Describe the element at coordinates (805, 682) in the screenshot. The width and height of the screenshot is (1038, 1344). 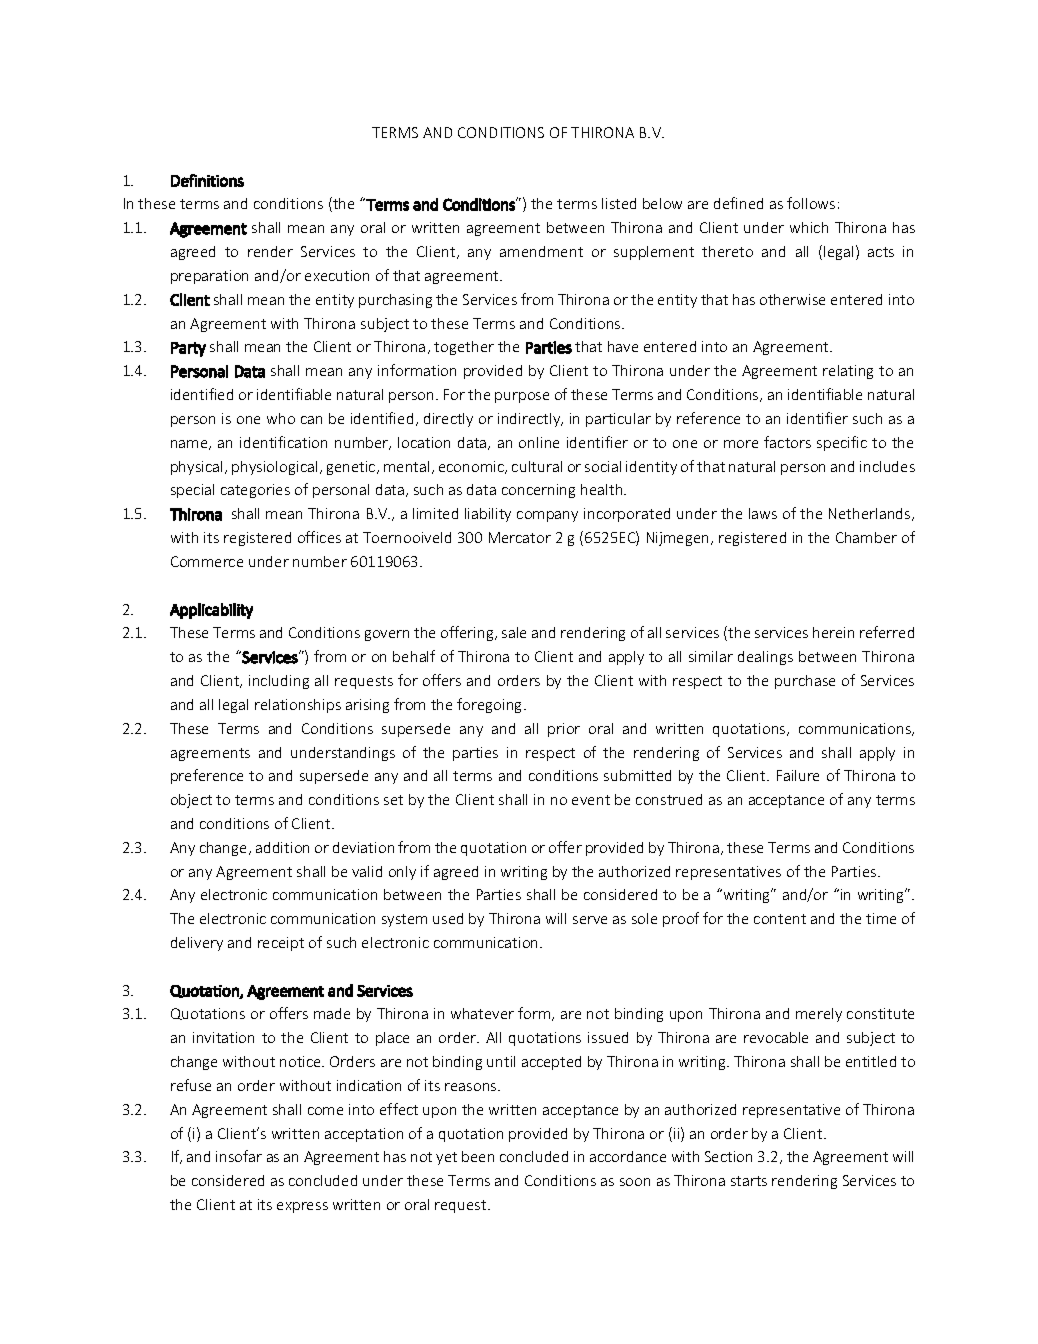
I see `purchase` at that location.
